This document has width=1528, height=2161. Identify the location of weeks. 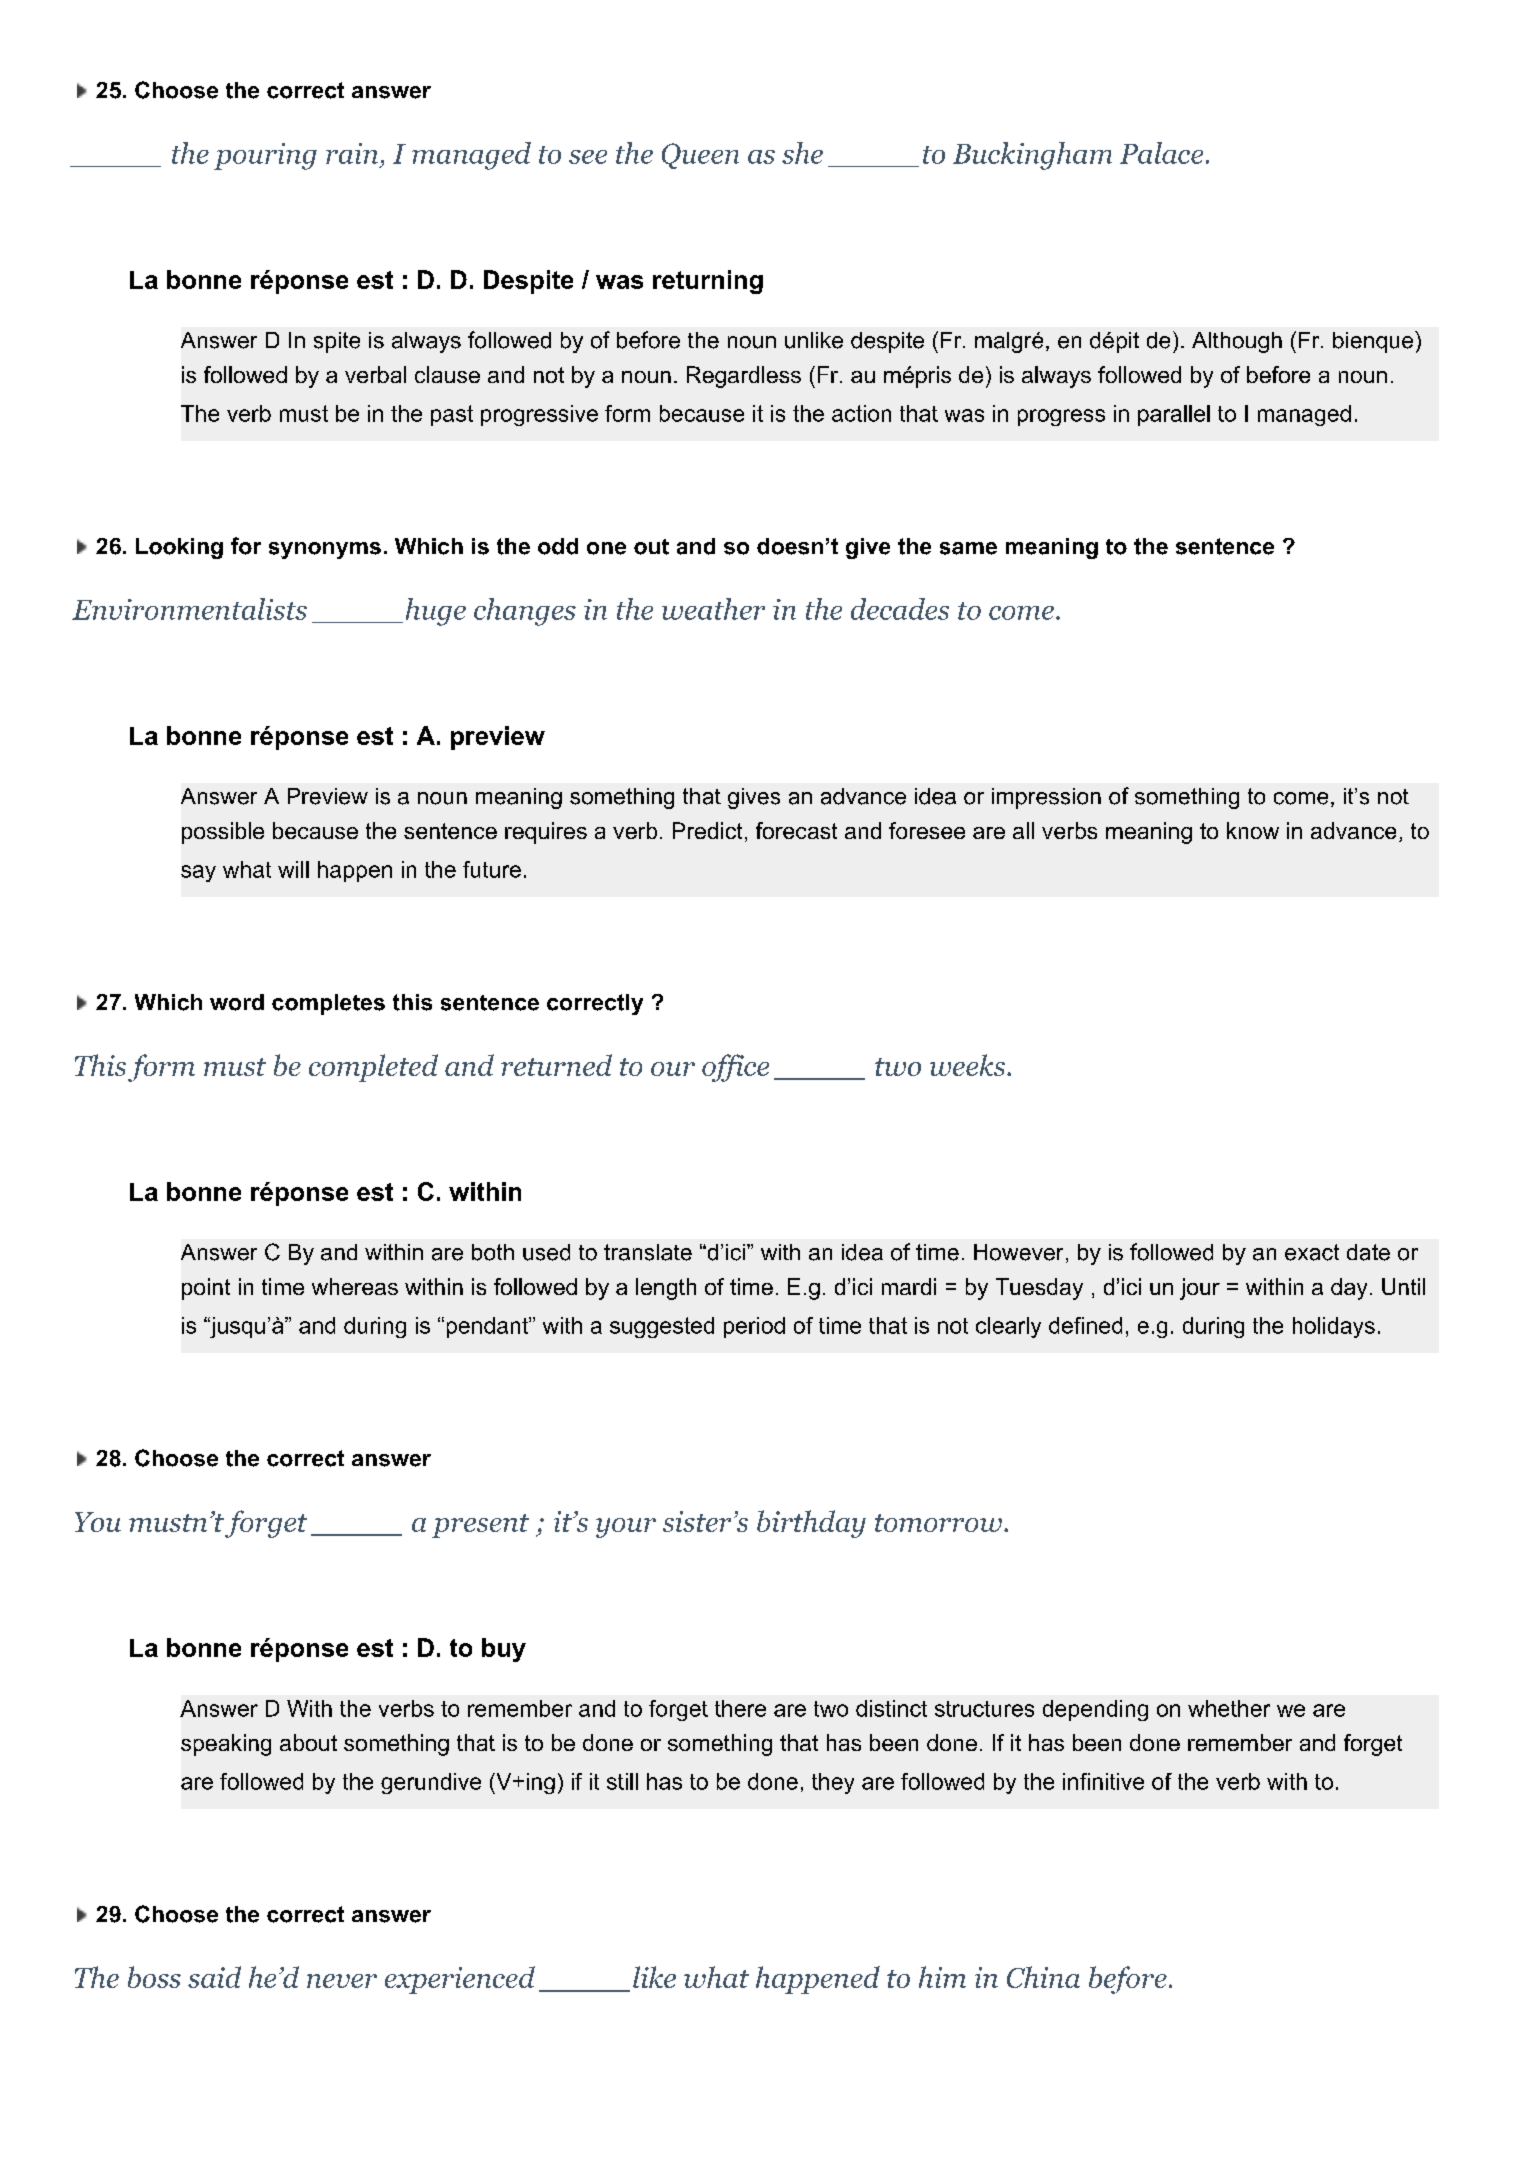
(969, 1065).
